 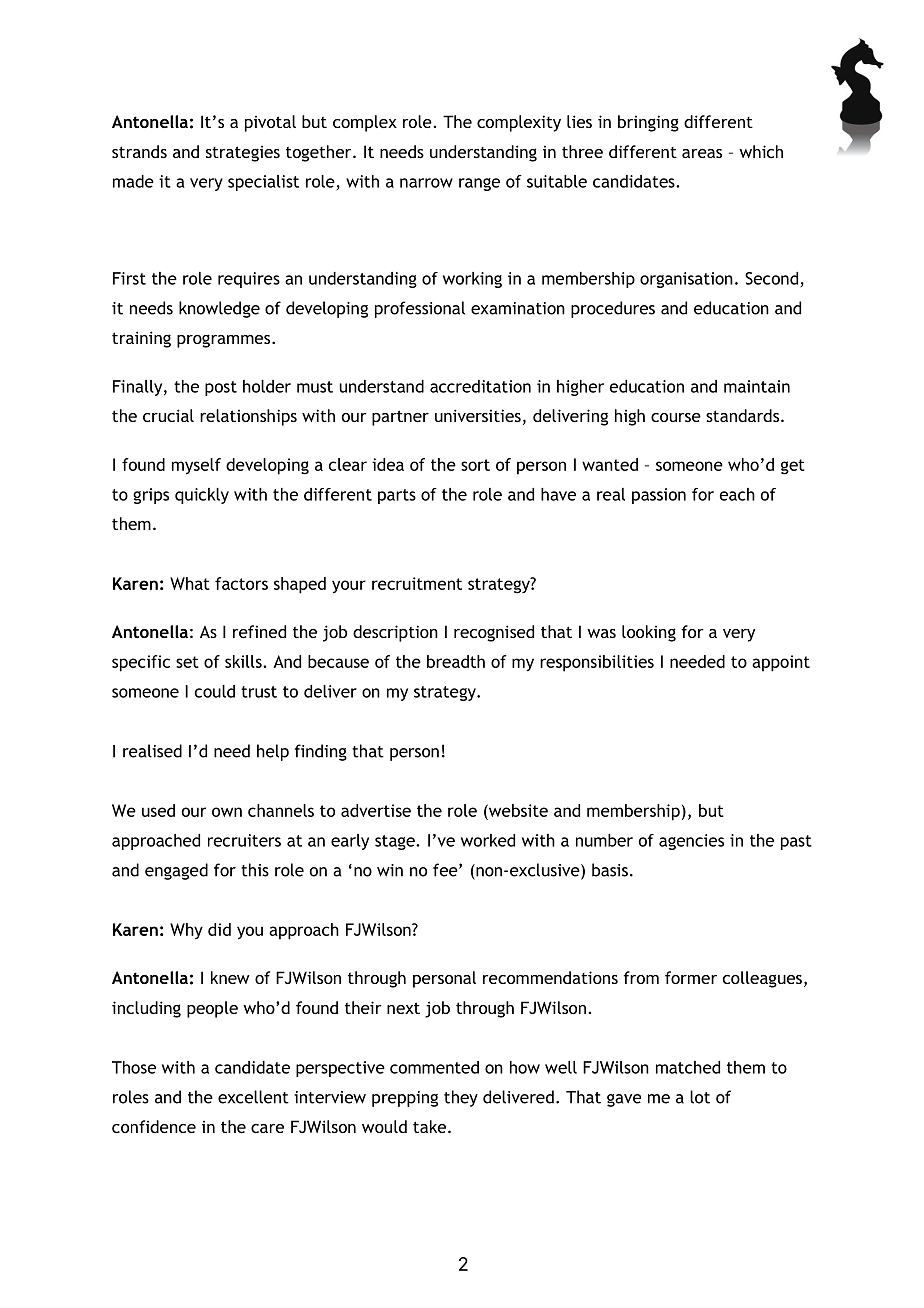 What do you see at coordinates (259, 631) in the page?
I see `refined` at bounding box center [259, 631].
